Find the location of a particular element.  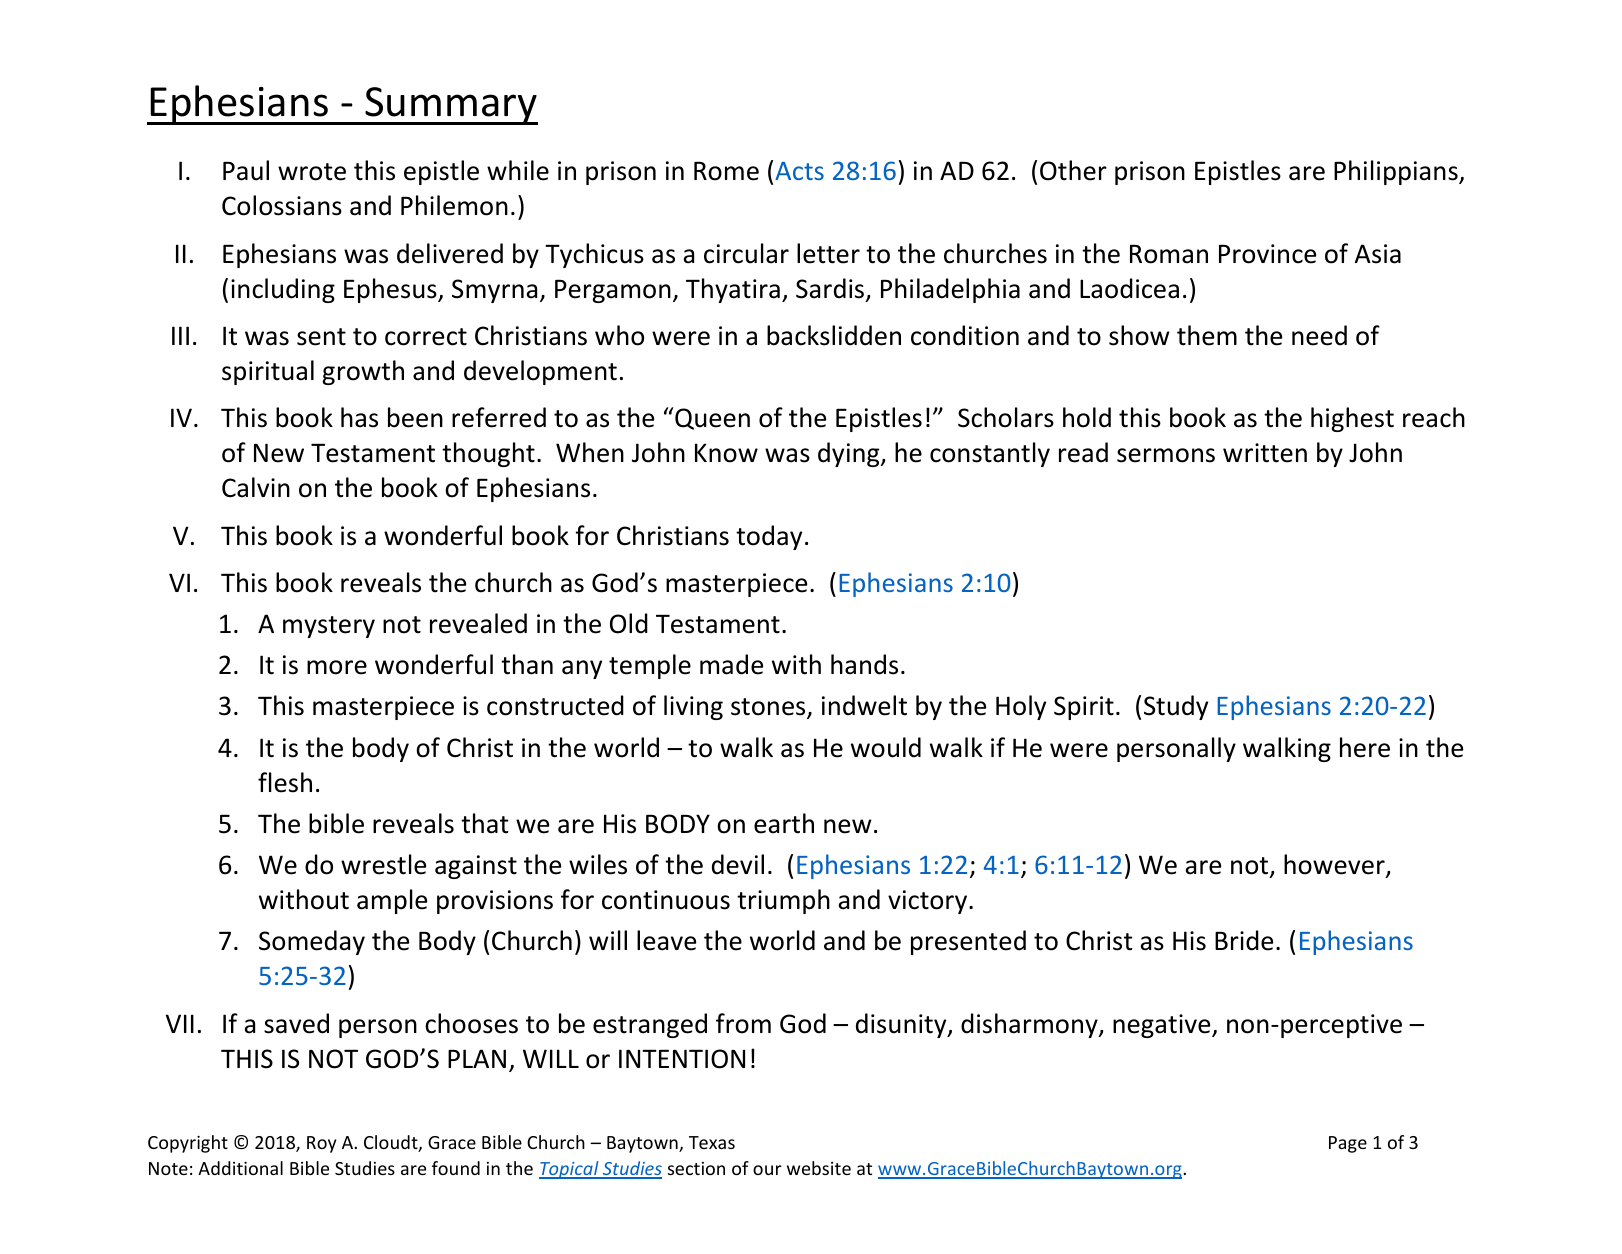

mystery is located at coordinates (329, 627).
